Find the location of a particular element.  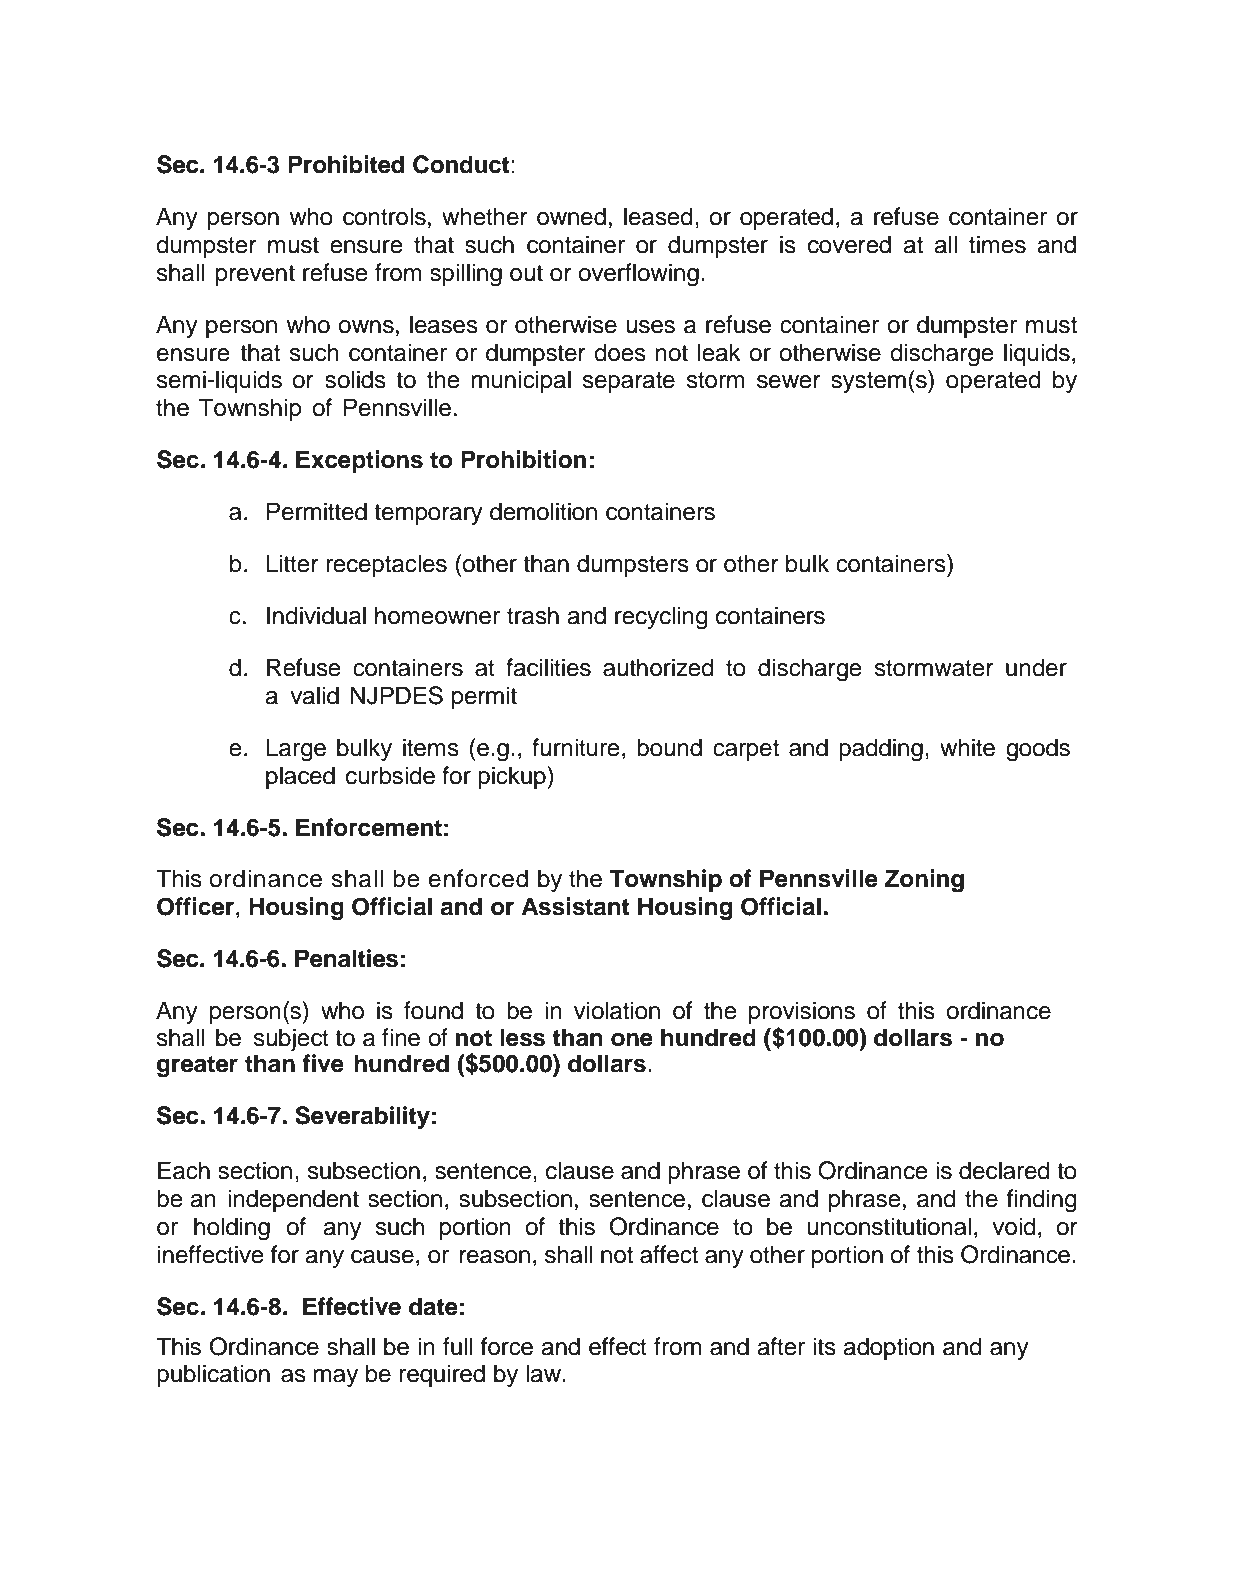

times is located at coordinates (997, 244).
